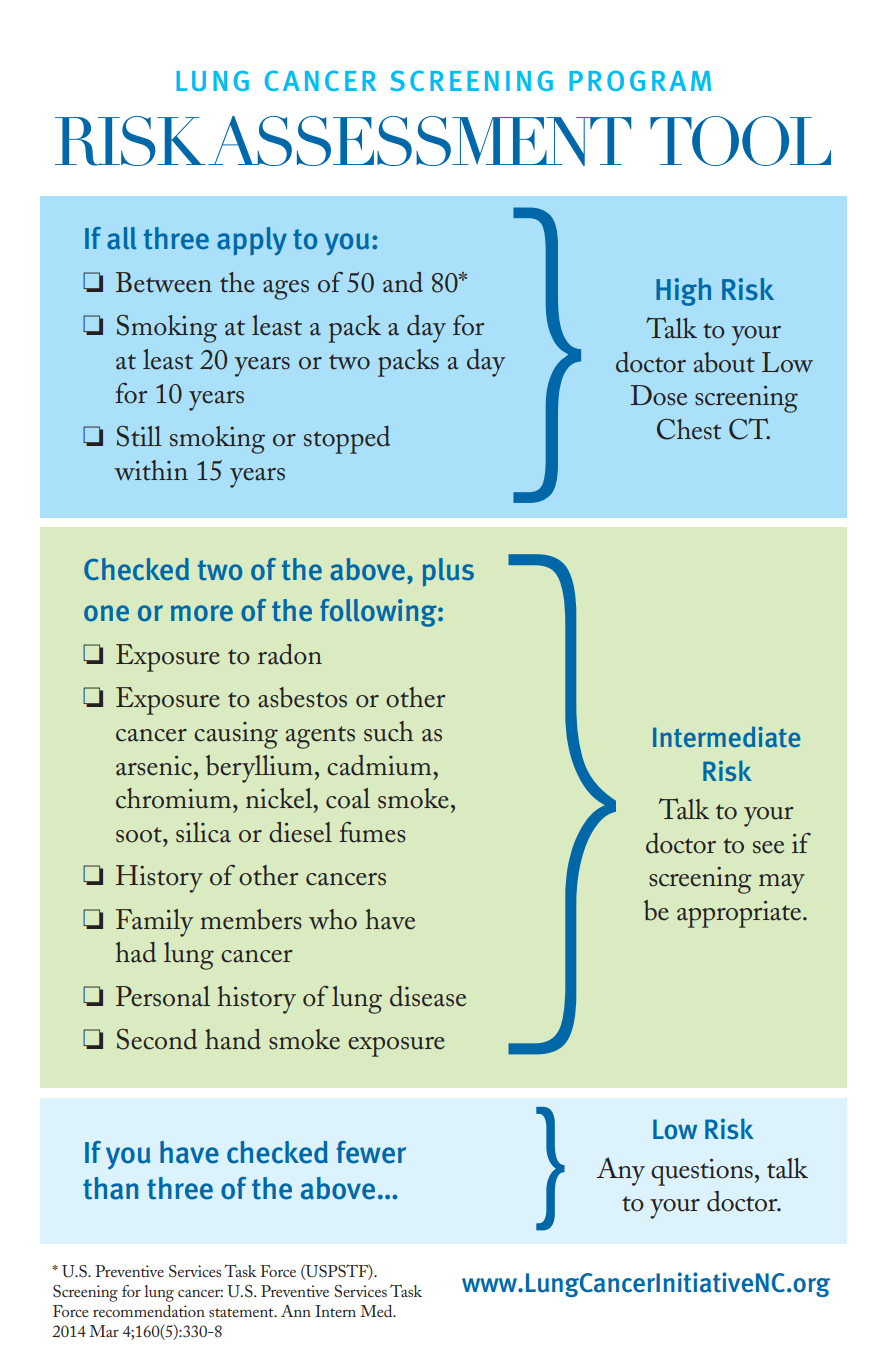 This screenshot has width=887, height=1372. Describe the element at coordinates (335, 1311) in the screenshot. I see `Intern` at that location.
